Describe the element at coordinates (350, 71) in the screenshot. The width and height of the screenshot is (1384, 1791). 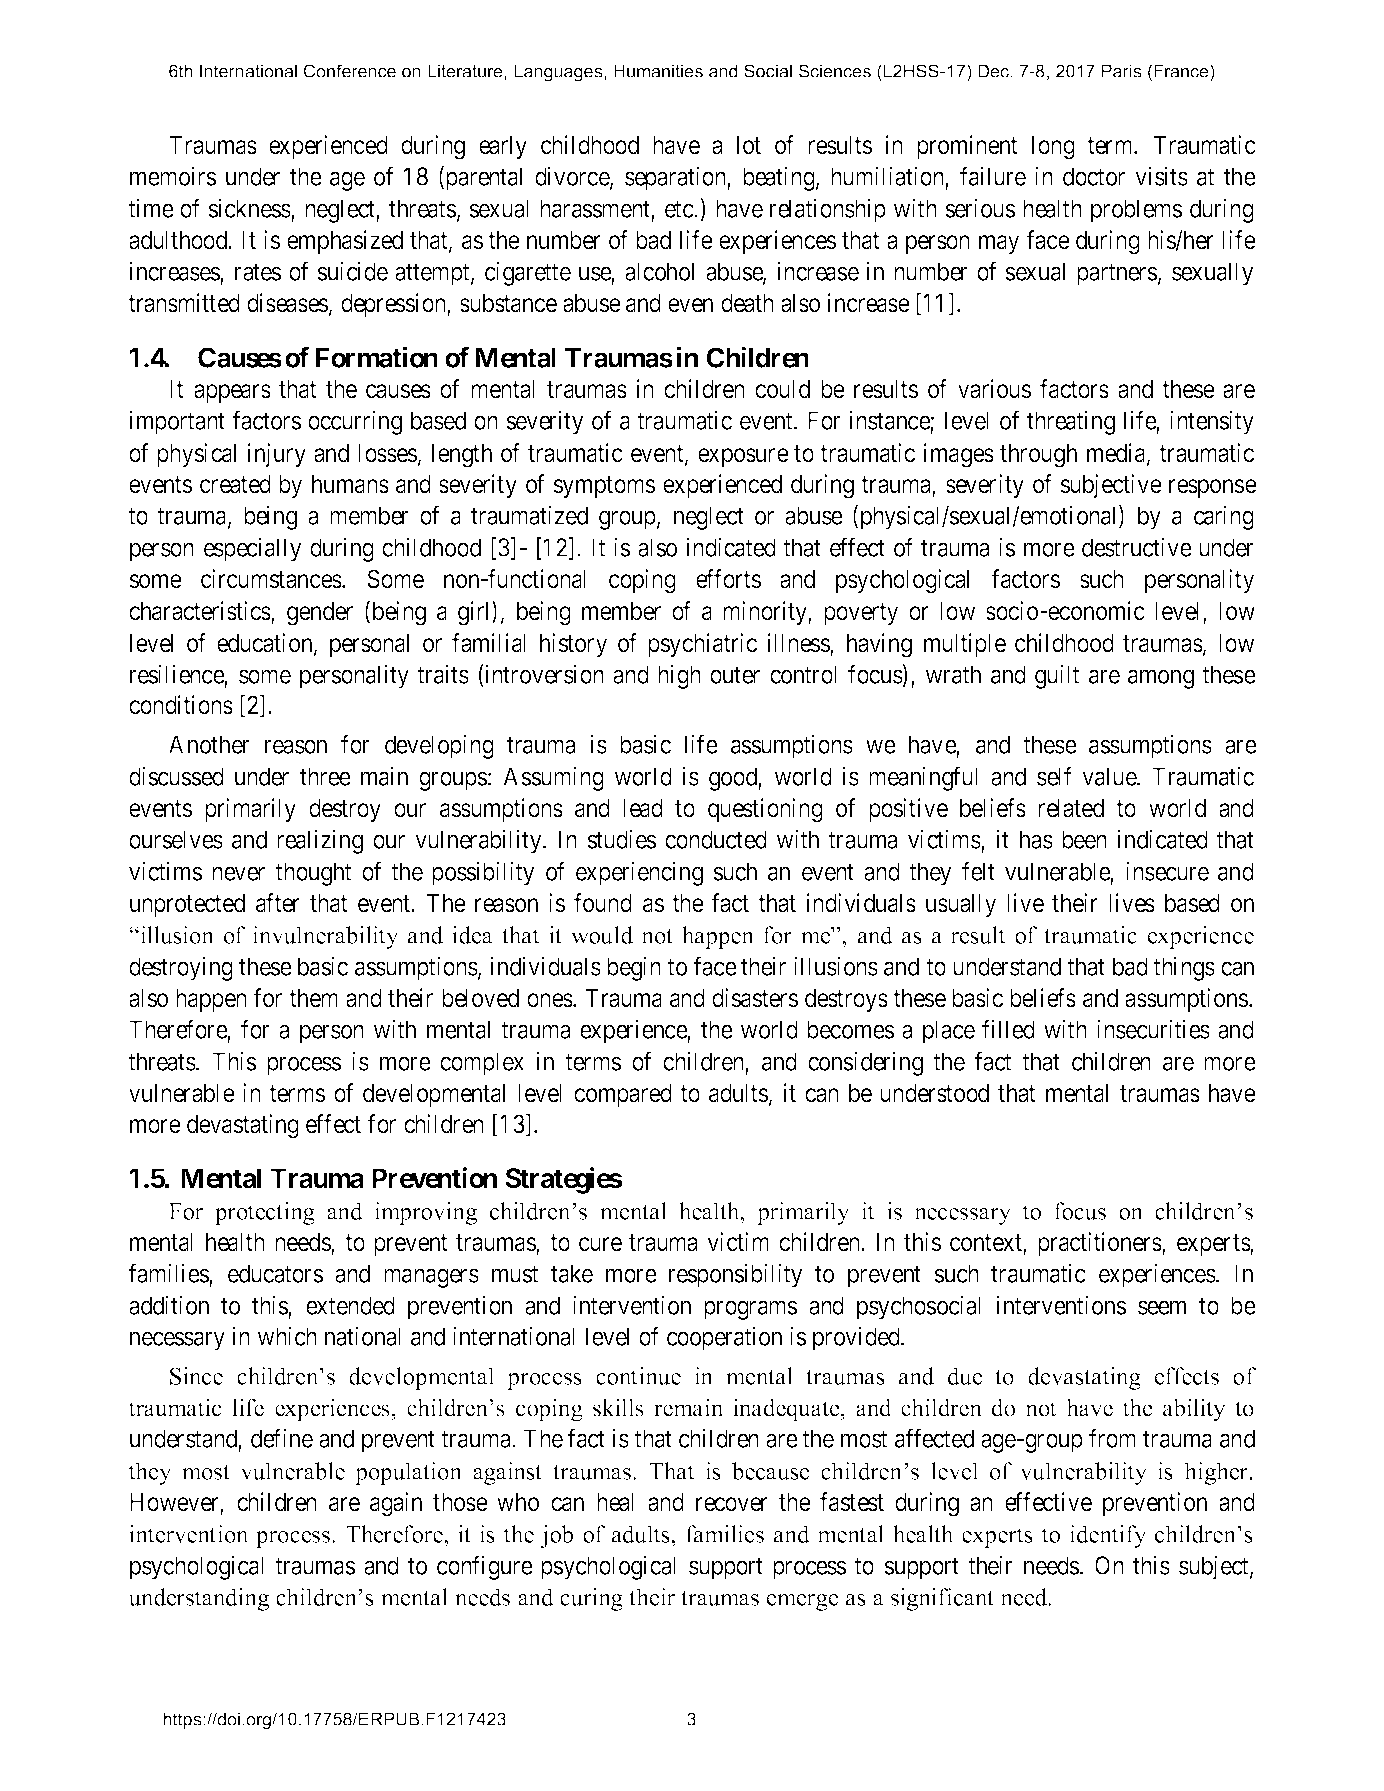
I see `Conference` at that location.
